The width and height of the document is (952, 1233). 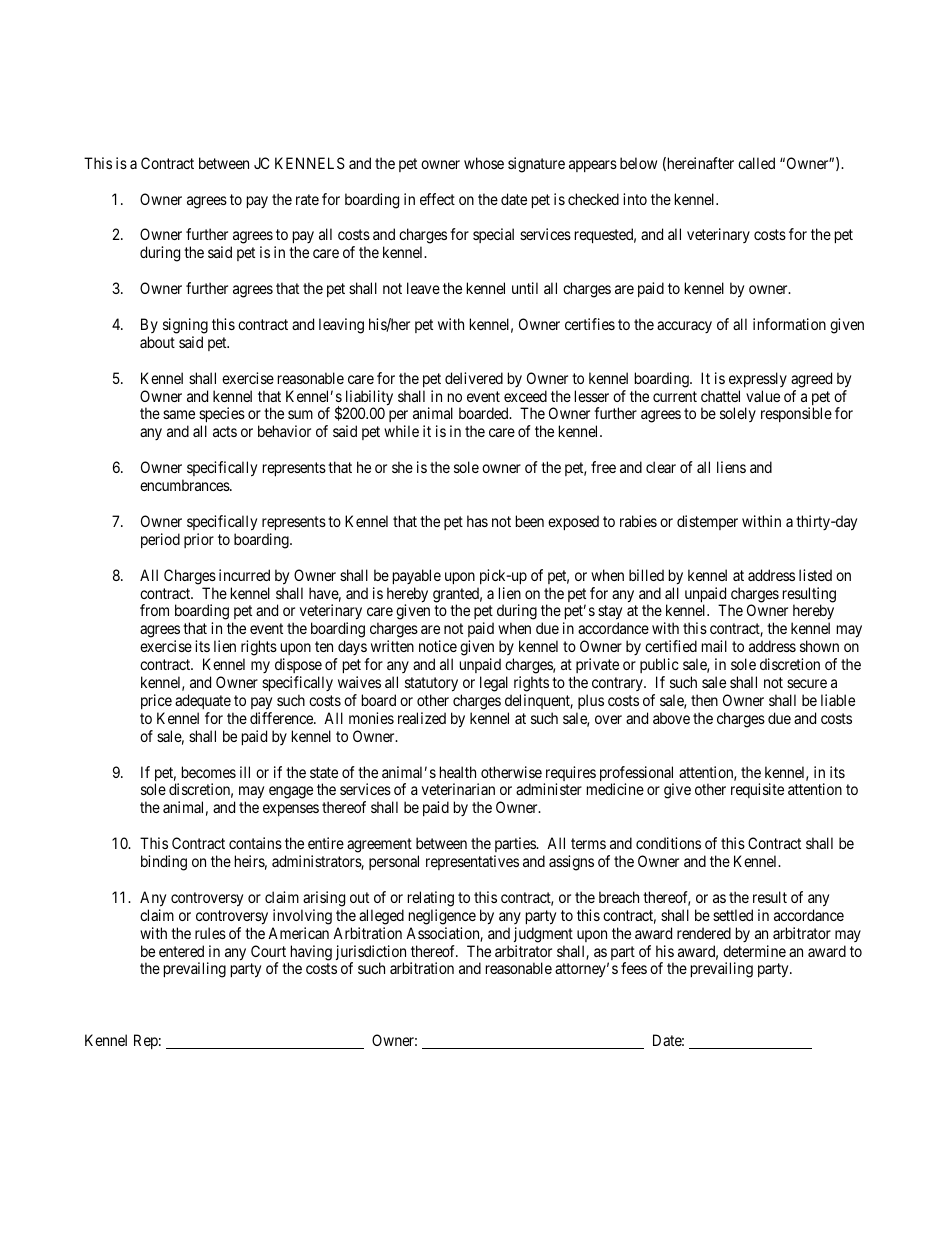 I want to click on rate, so click(x=307, y=199).
